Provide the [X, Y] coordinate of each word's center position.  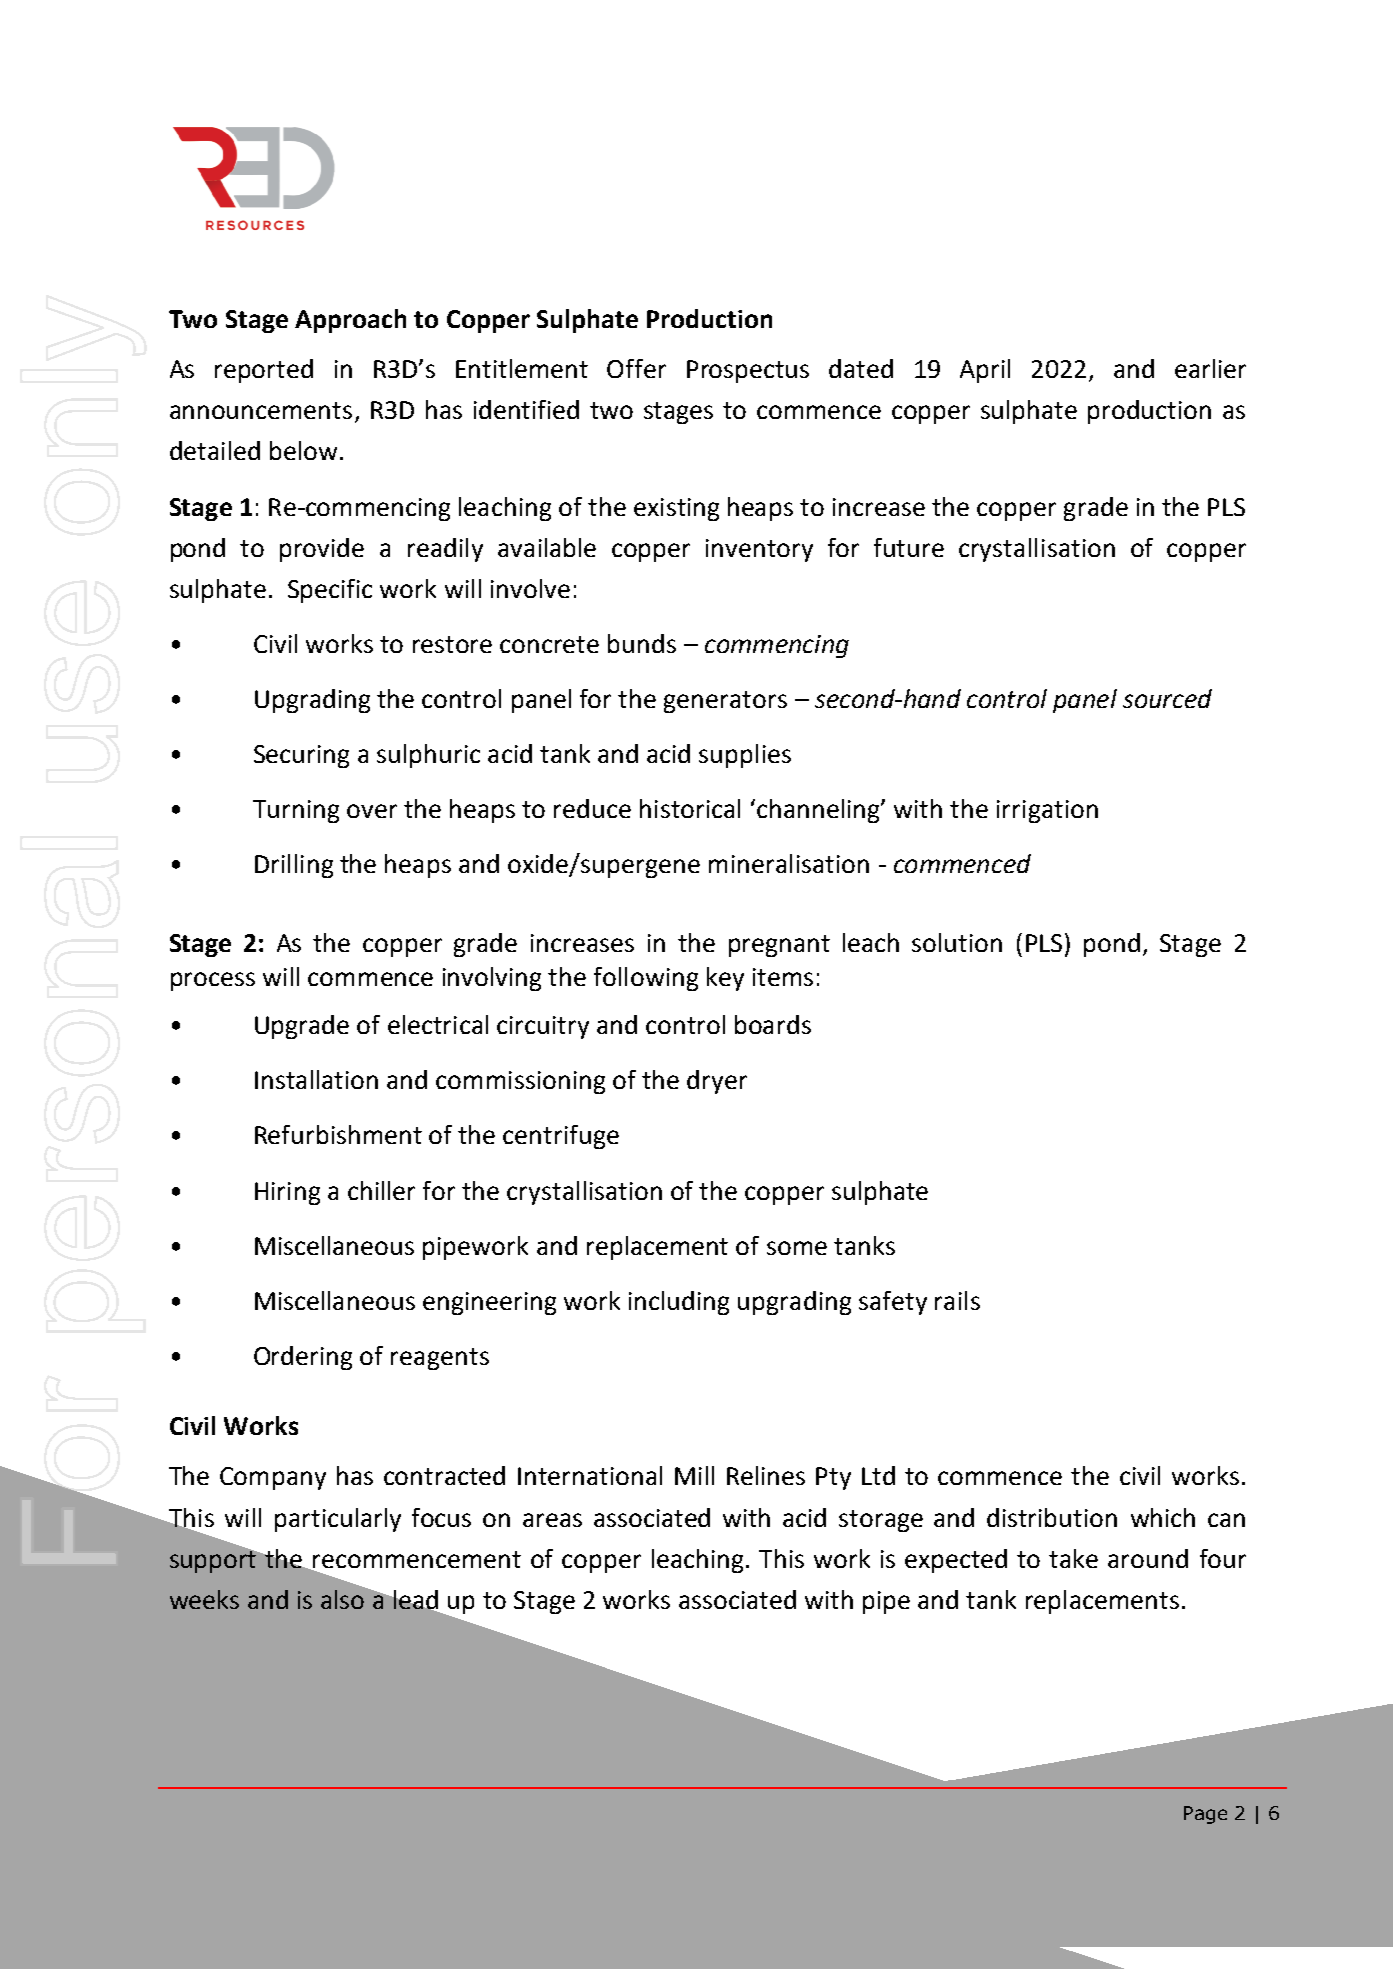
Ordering [303, 1358]
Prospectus [748, 371]
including [679, 1303]
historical [690, 808]
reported [264, 371]
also [344, 1598]
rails [957, 1300]
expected [956, 1561]
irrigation [1047, 811]
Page [1205, 1815]
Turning [296, 811]
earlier [1210, 368]
